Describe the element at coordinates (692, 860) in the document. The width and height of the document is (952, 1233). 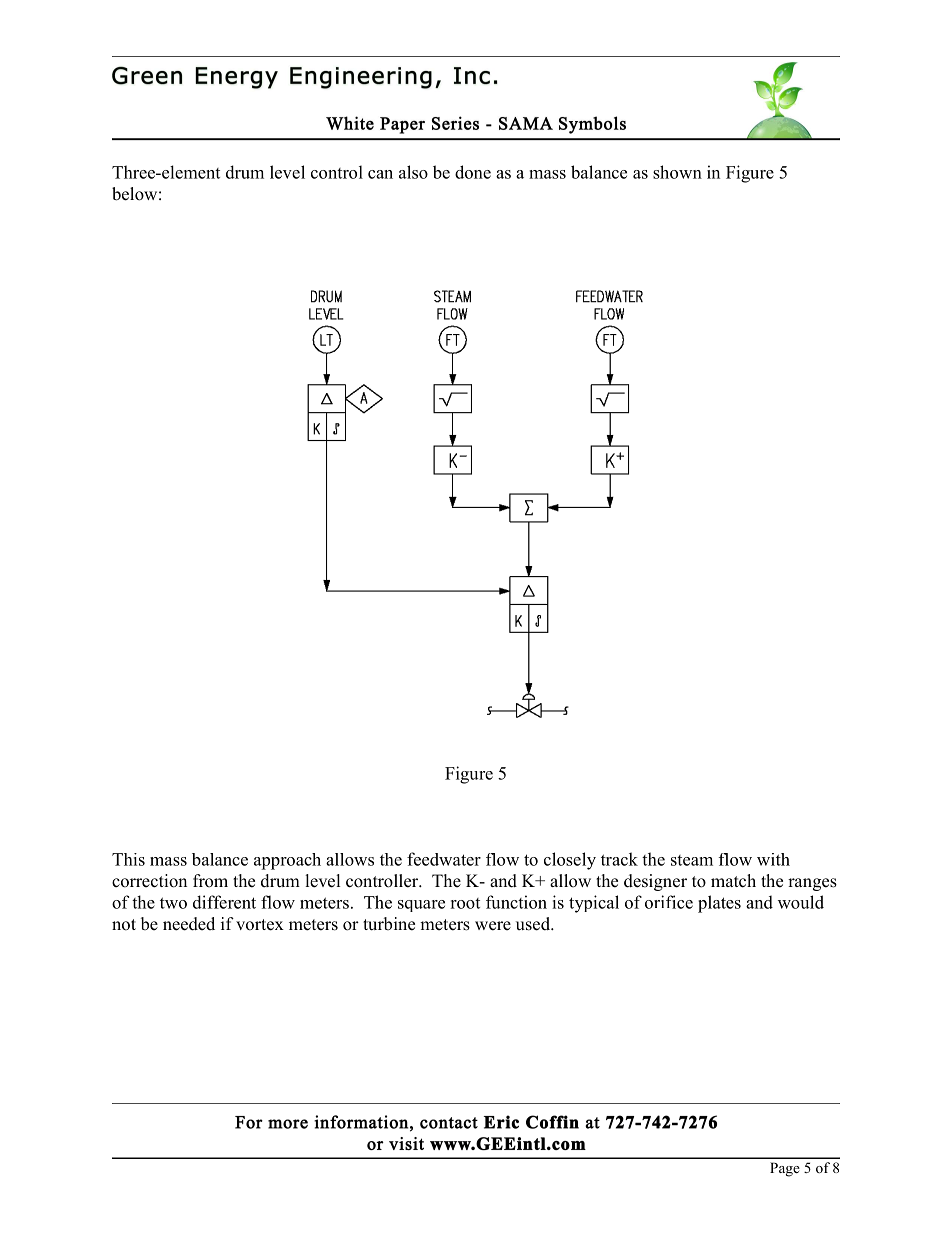
I see `steam` at that location.
